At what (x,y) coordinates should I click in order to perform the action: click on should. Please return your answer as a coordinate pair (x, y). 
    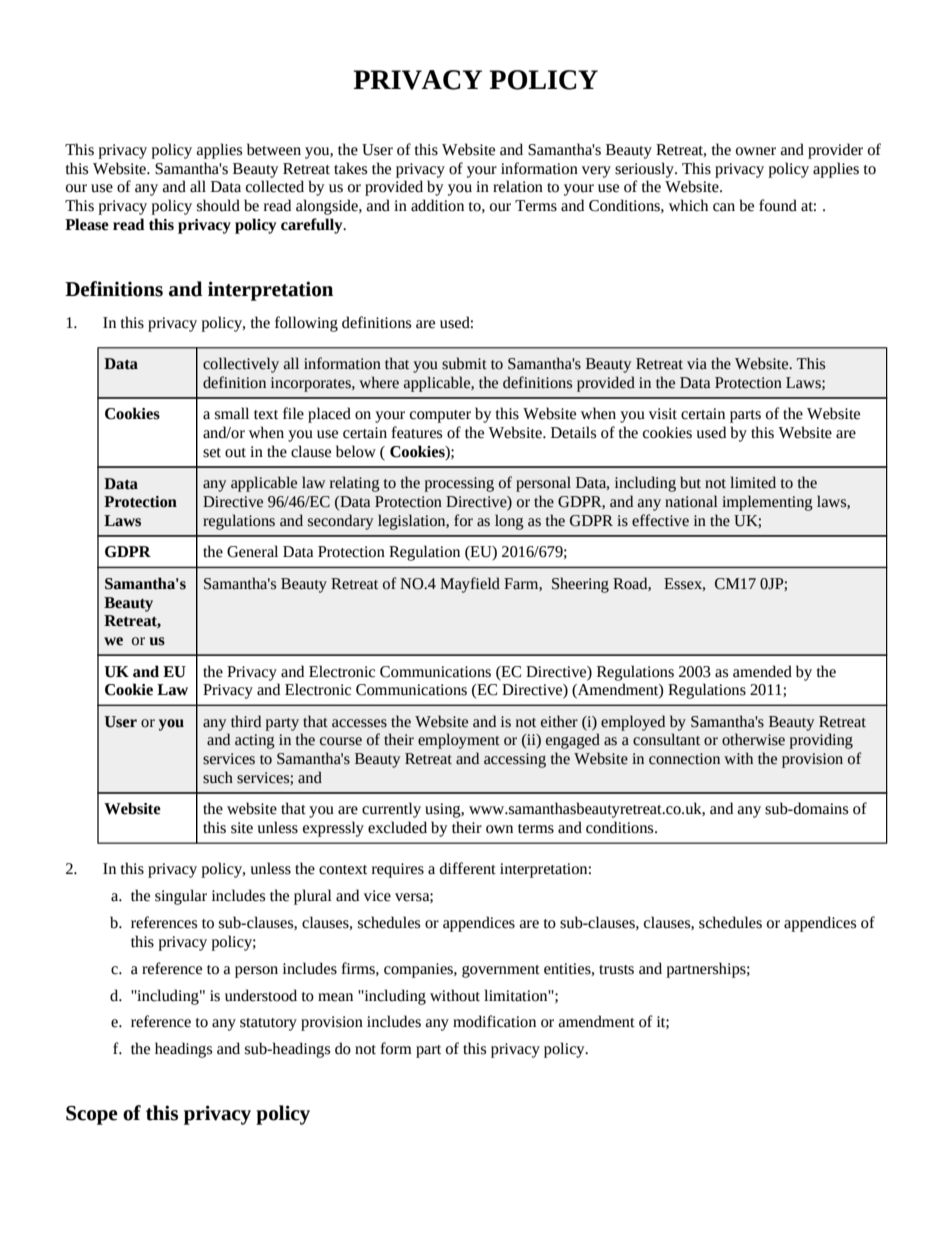
    Looking at the image, I should click on (218, 205).
